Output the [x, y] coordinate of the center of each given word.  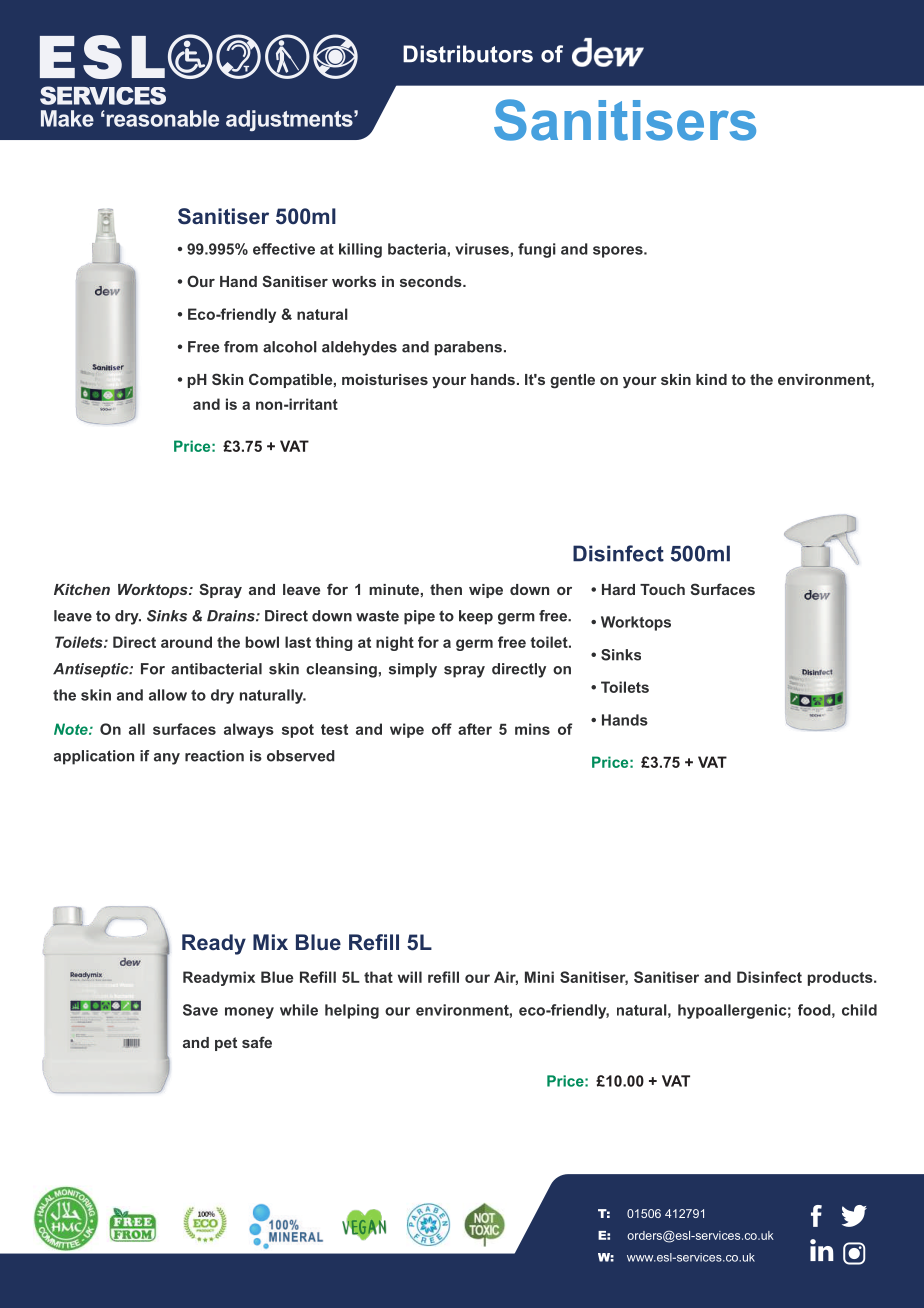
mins [532, 729]
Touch [662, 589]
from [241, 347]
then [446, 589]
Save [200, 1010]
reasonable [161, 118]
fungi [537, 250]
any [167, 759]
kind [711, 379]
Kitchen [82, 589]
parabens [468, 348]
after [475, 729]
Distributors [468, 54]
